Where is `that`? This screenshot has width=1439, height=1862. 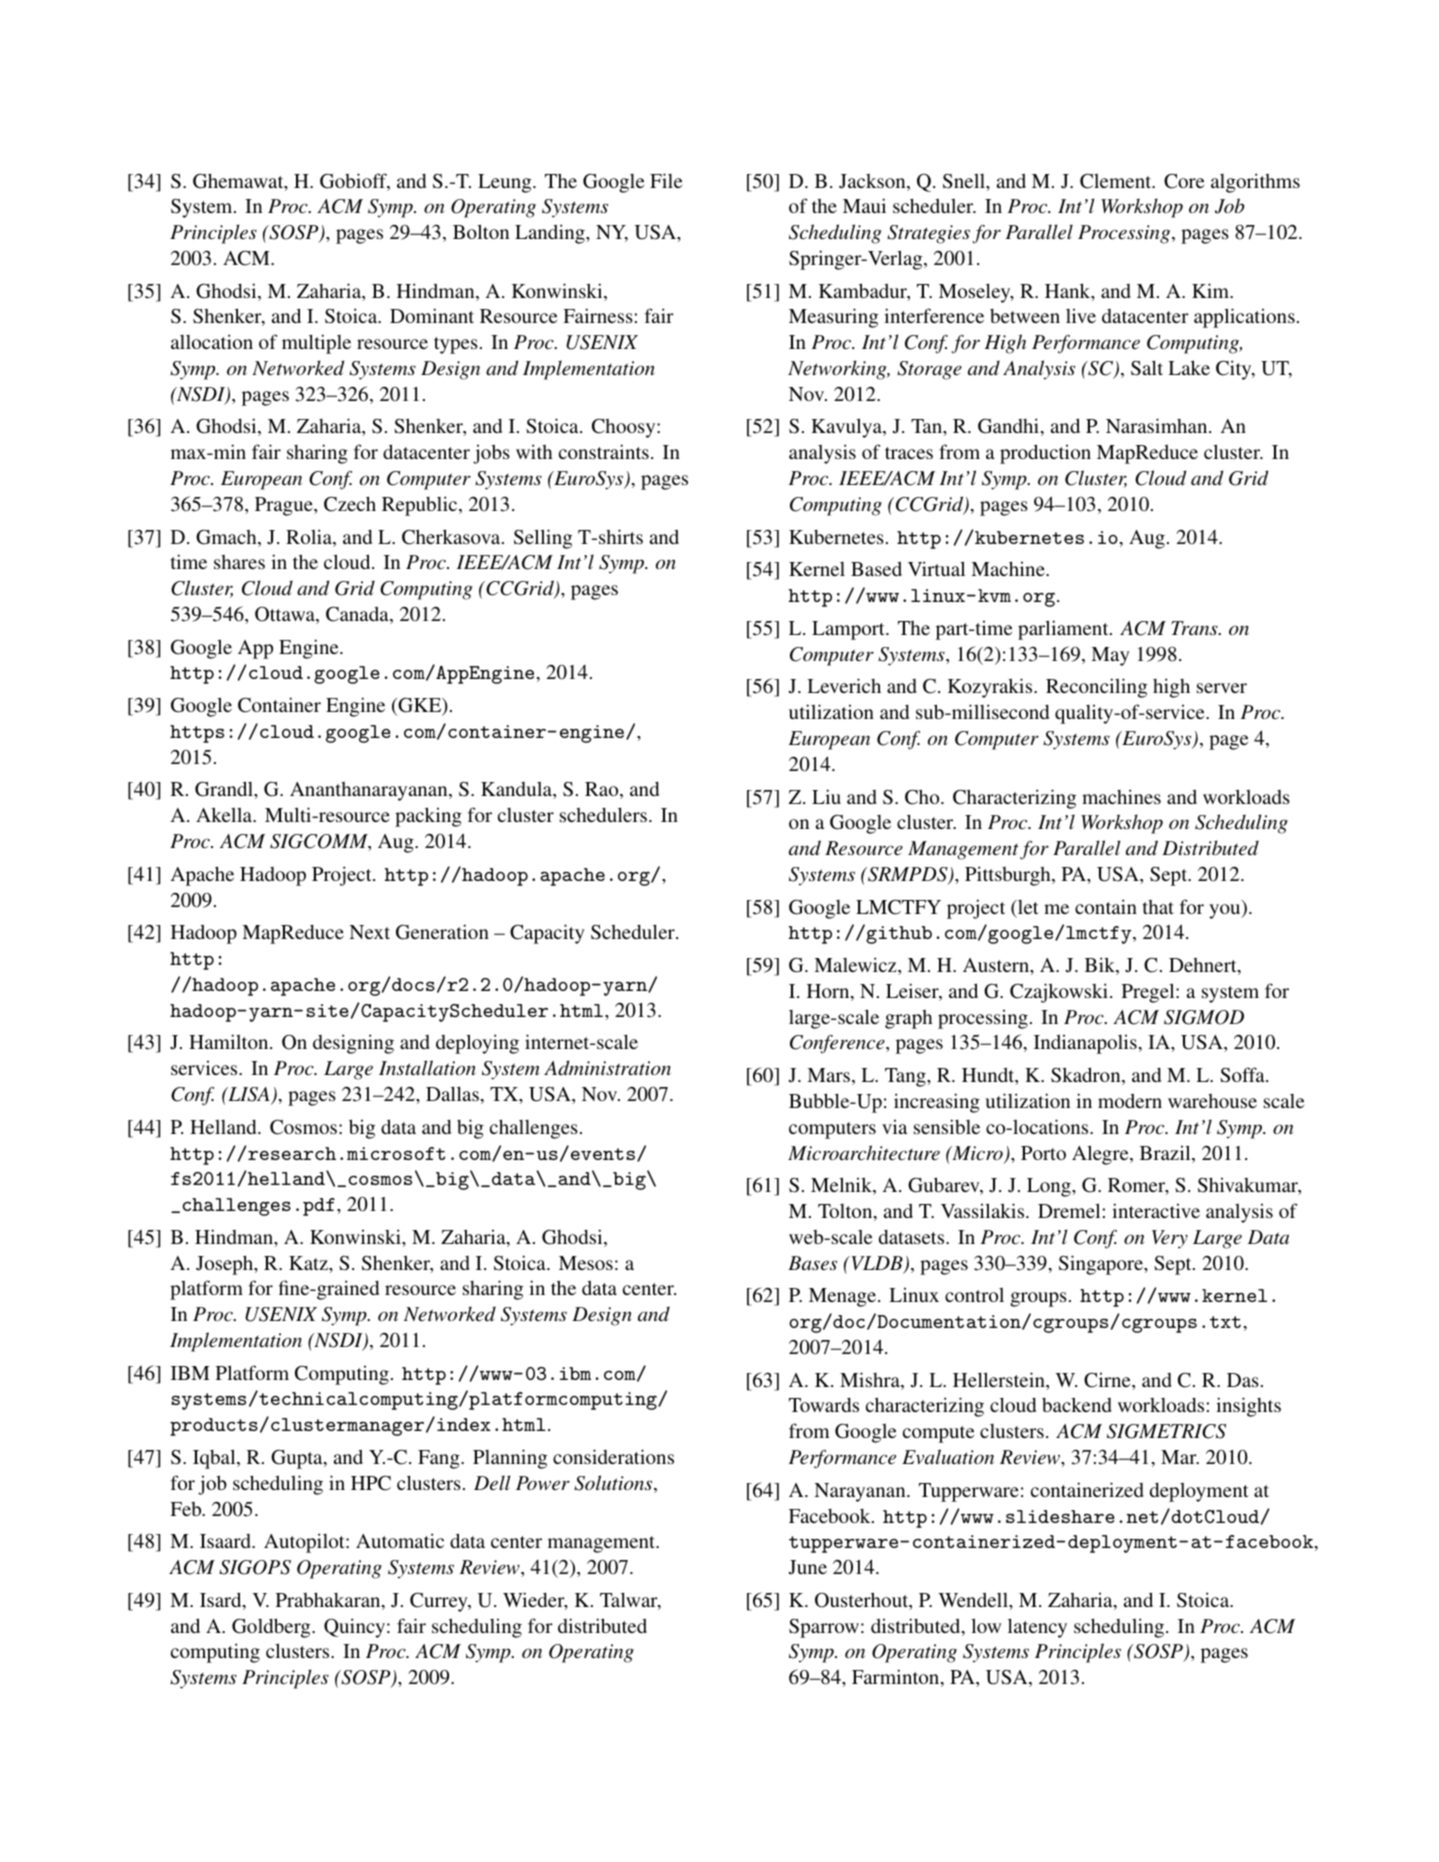 that is located at coordinates (1158, 907).
